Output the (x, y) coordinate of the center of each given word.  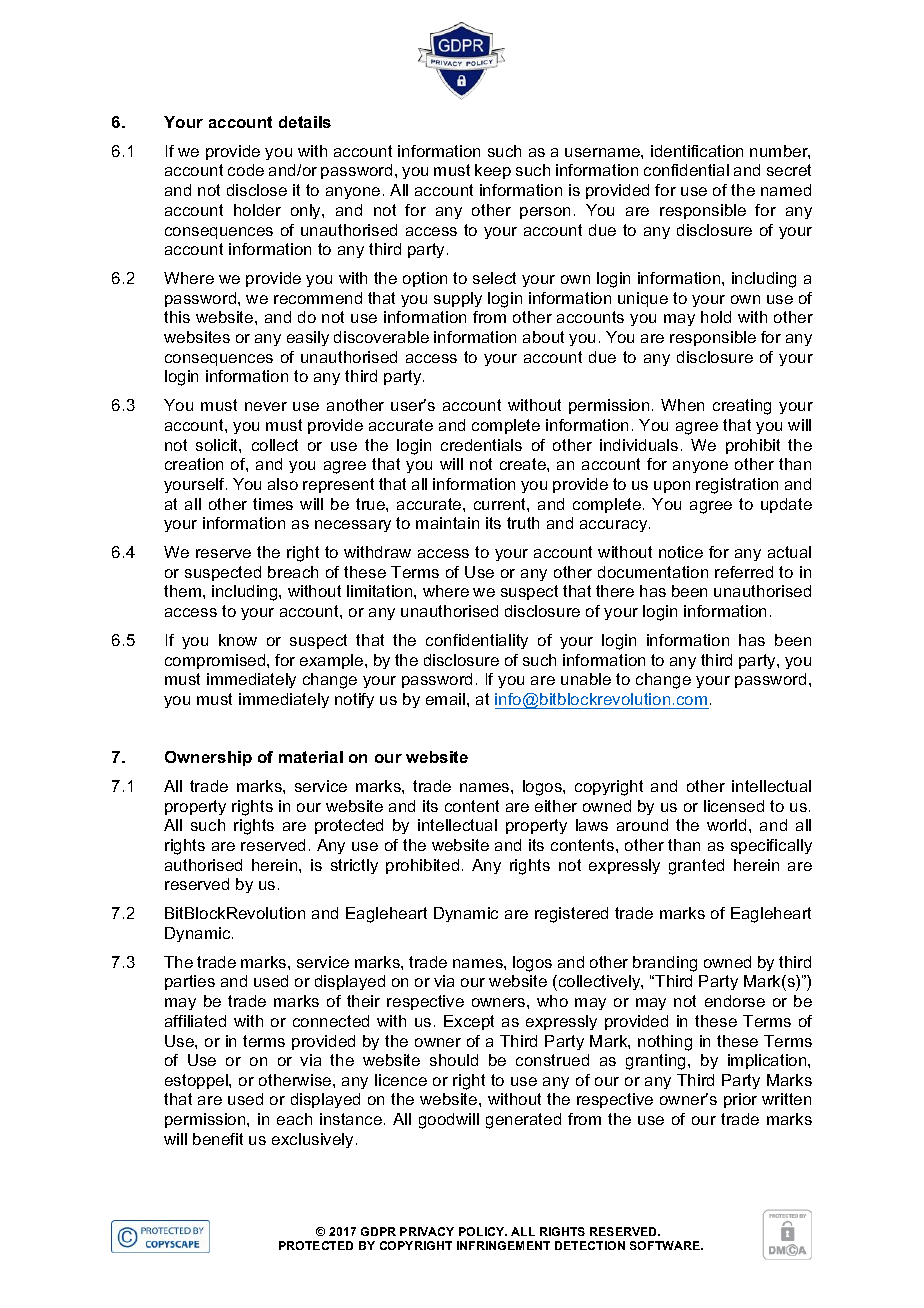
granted (696, 867)
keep (493, 171)
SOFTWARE (666, 1245)
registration (737, 486)
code (246, 170)
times (273, 504)
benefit (218, 1139)
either (556, 806)
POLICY (483, 1231)
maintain (447, 523)
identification (697, 151)
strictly (354, 866)
